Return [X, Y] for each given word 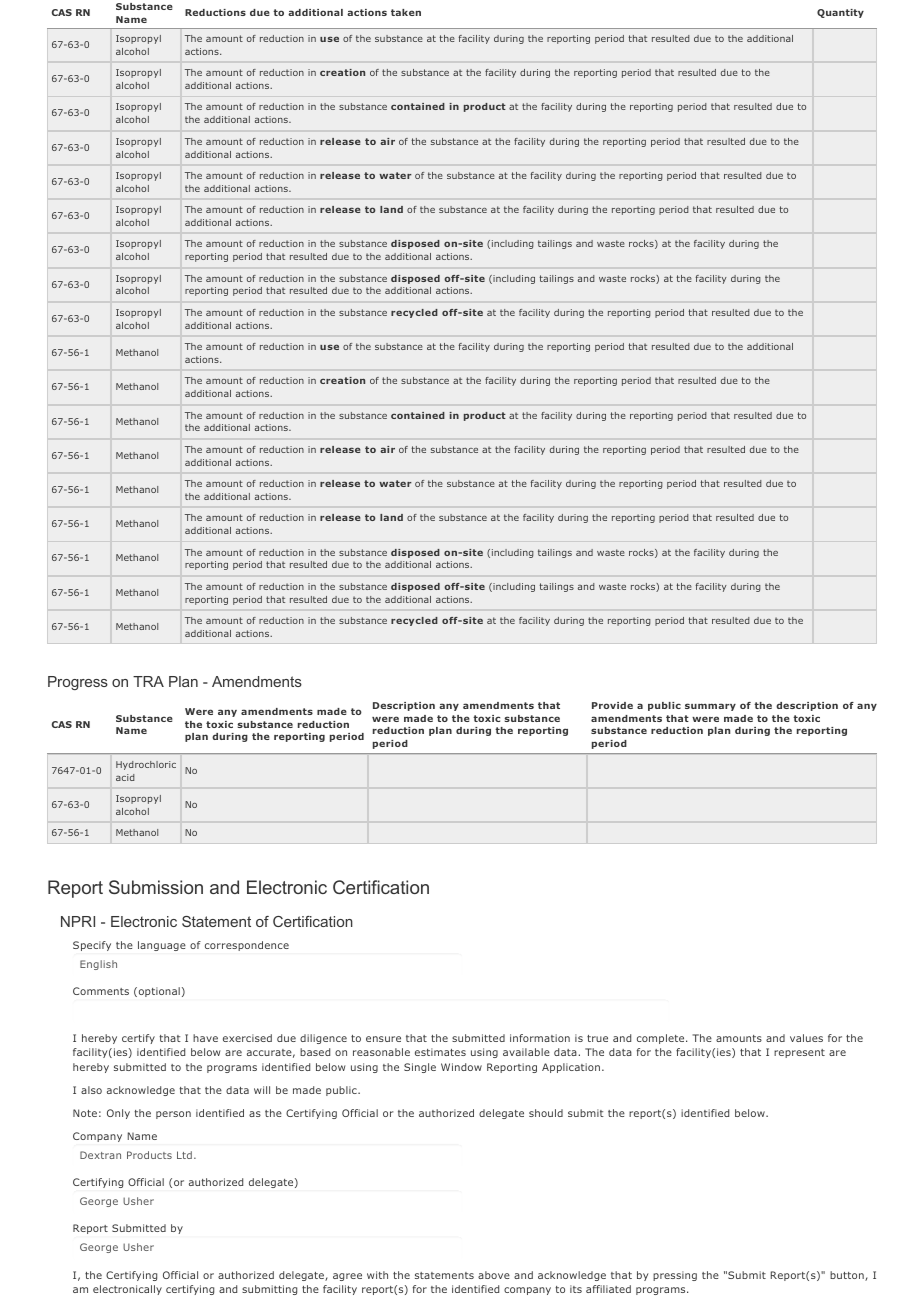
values [806, 1038]
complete [662, 1039]
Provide [612, 705]
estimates [440, 1052]
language [162, 946]
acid [125, 777]
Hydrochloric [146, 765]
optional [158, 992]
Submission [156, 887]
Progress [78, 683]
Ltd [184, 1155]
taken [406, 12]
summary [710, 707]
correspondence [247, 946]
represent [799, 1053]
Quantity [840, 13]
